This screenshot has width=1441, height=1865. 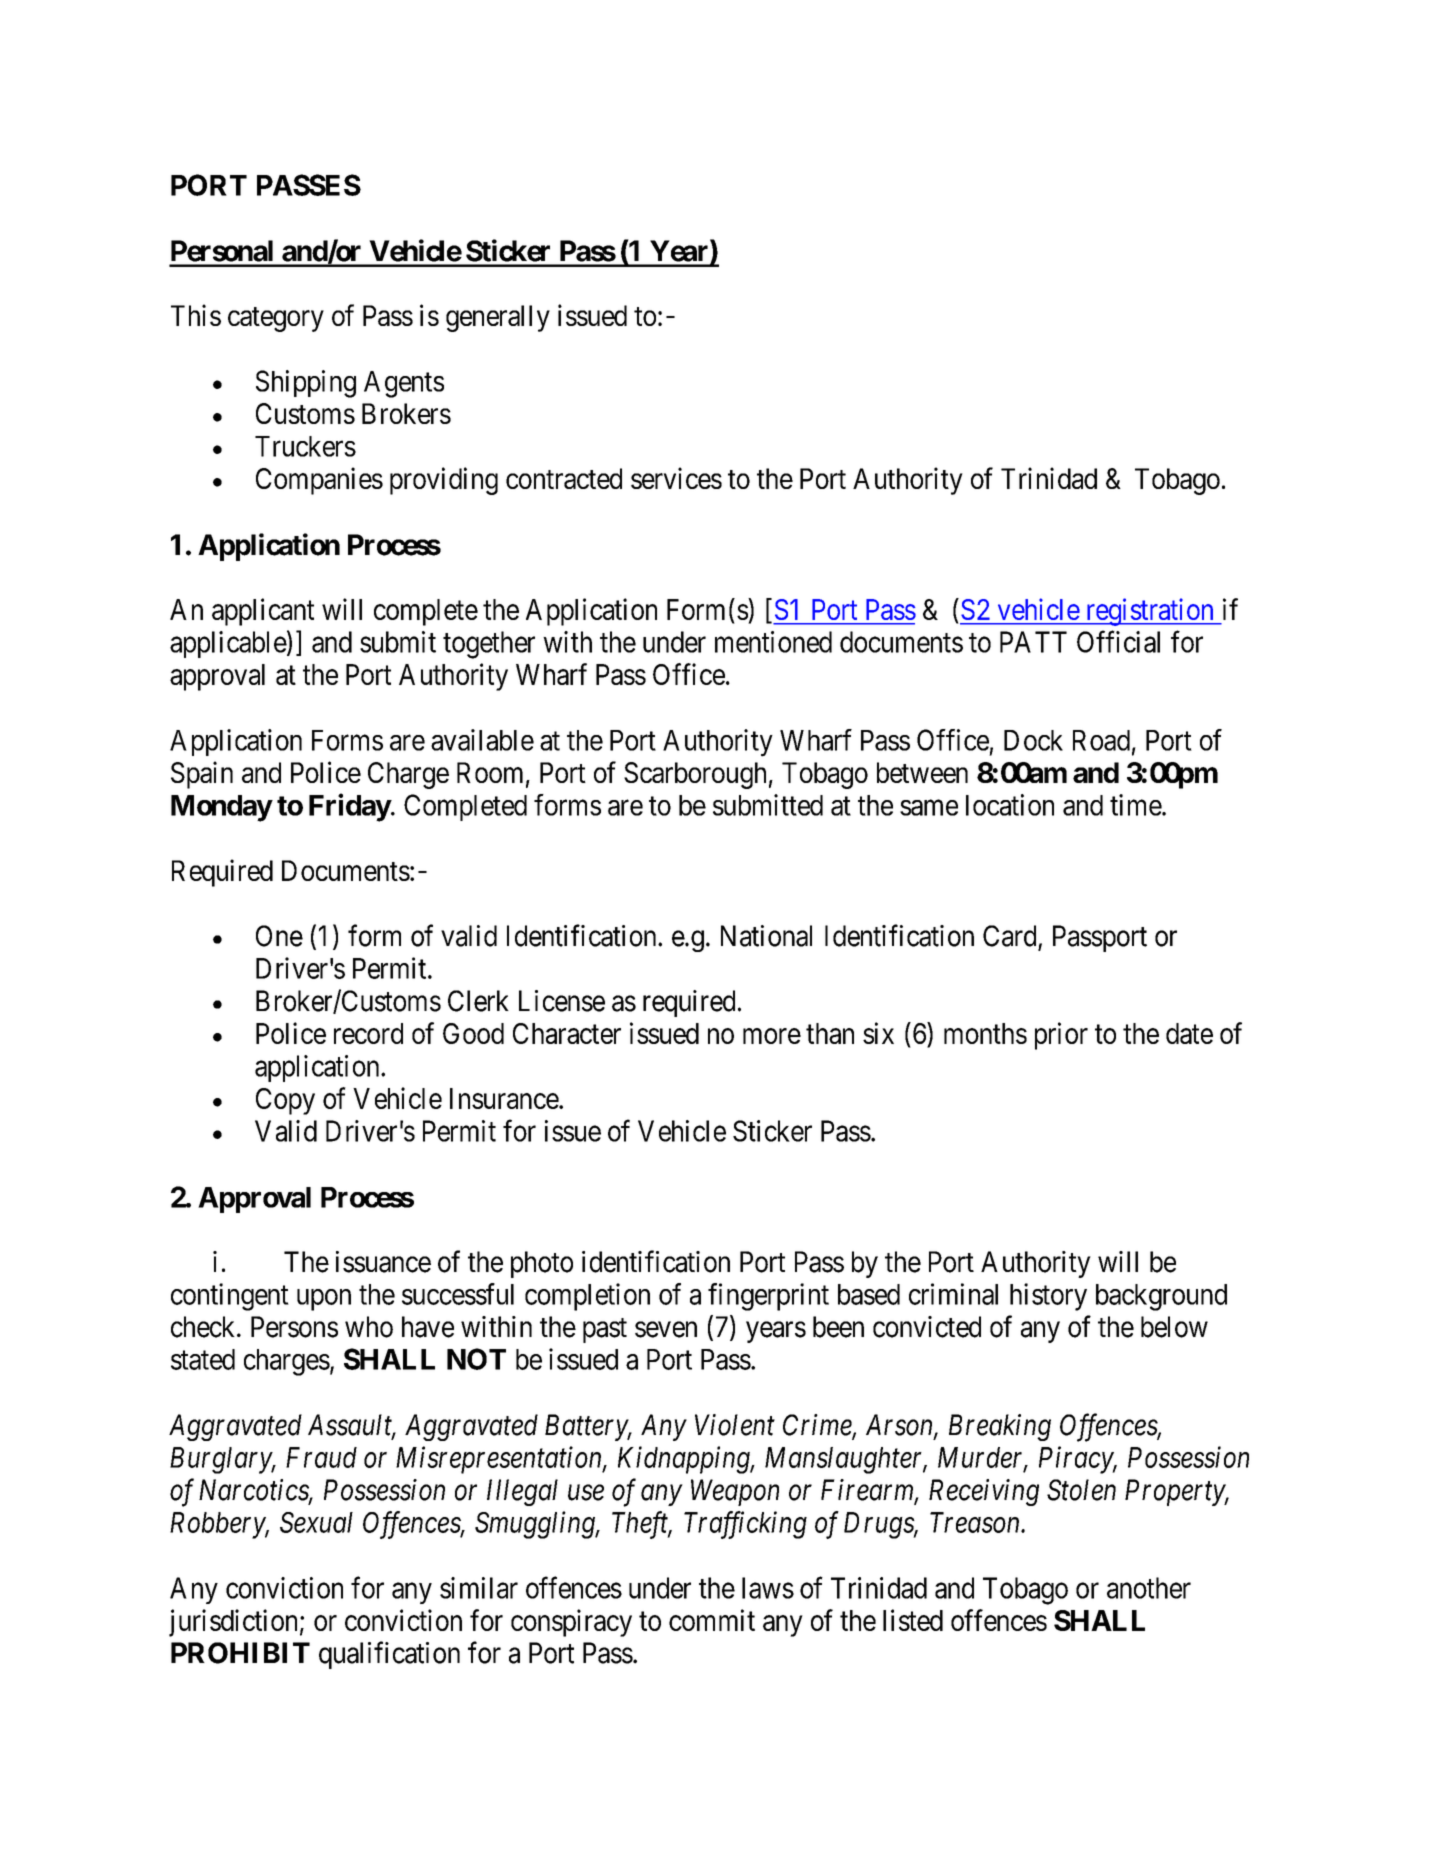 What do you see at coordinates (1149, 612) in the screenshot?
I see `registration` at bounding box center [1149, 612].
